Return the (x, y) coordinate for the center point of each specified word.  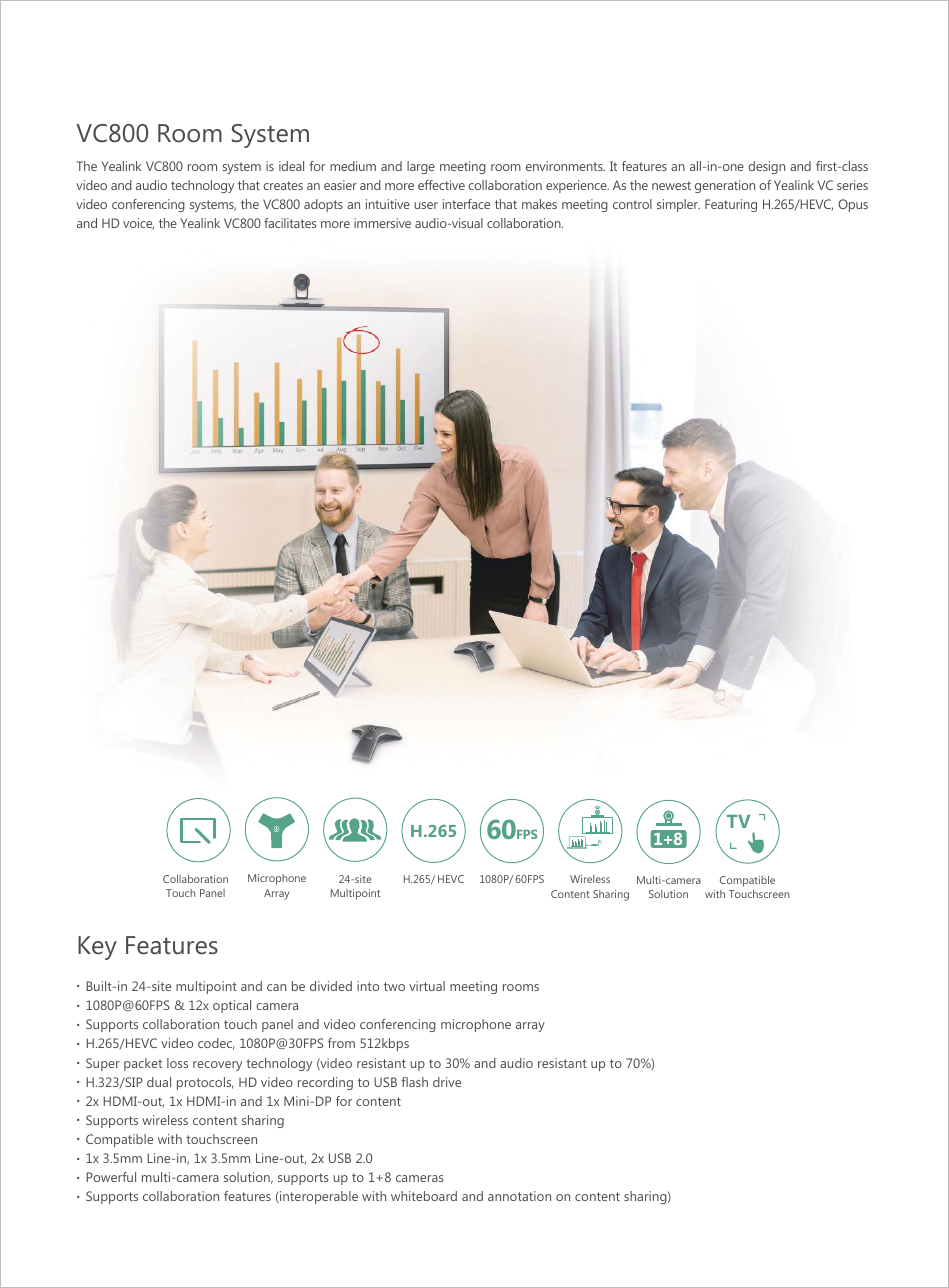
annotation (519, 1196)
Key (97, 948)
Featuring (731, 205)
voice (138, 224)
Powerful (111, 1177)
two (394, 986)
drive (447, 1082)
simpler (678, 205)
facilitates (290, 223)
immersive (382, 223)
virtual (427, 986)
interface (466, 204)
